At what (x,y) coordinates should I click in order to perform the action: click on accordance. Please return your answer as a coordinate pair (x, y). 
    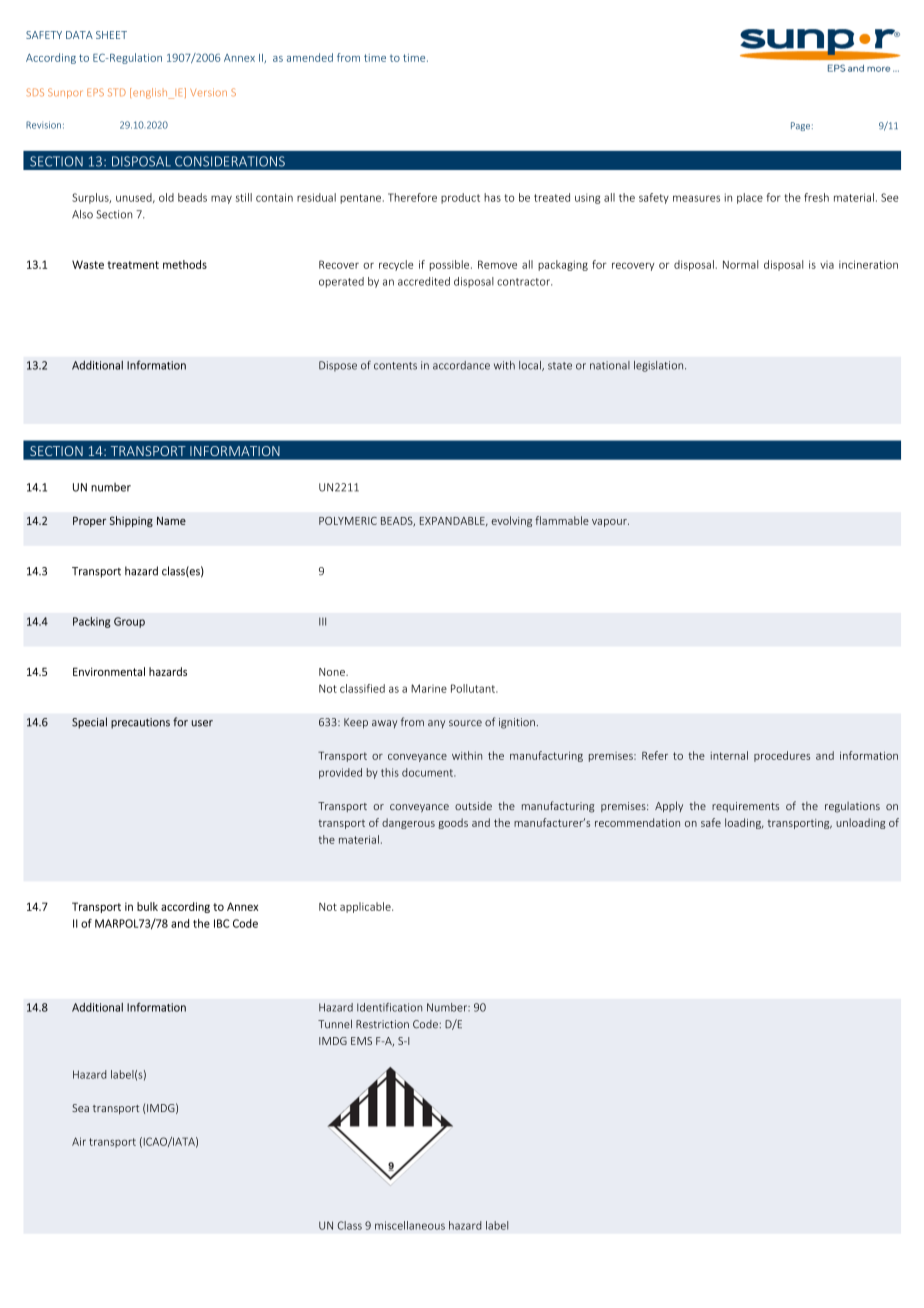
    Looking at the image, I should click on (461, 365).
